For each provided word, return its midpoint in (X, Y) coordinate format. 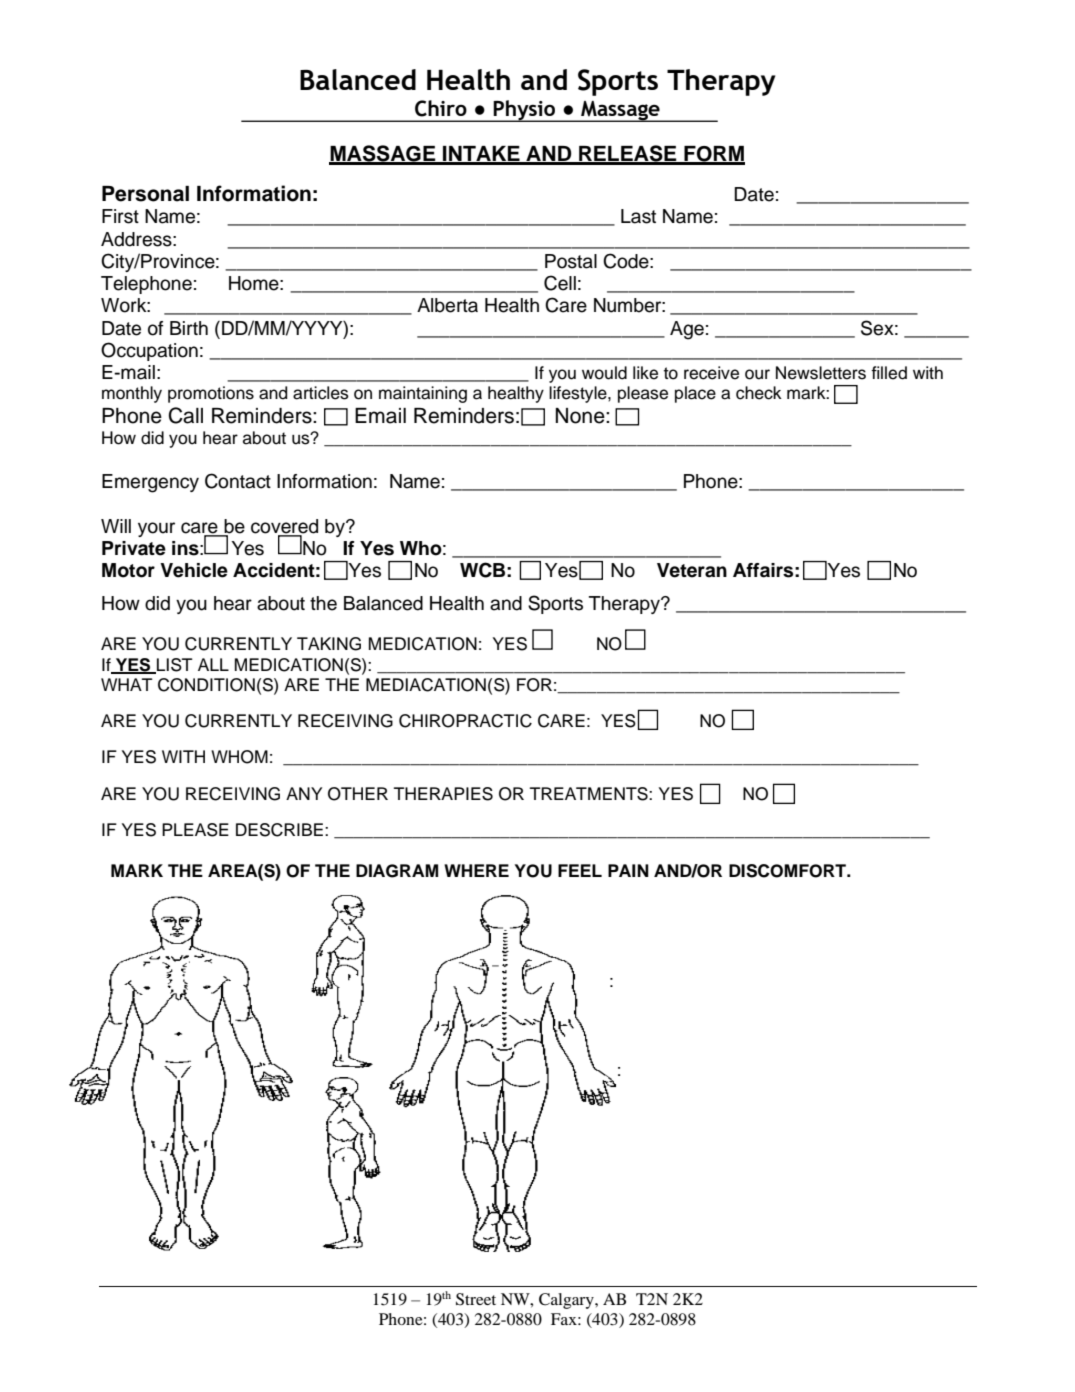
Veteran (692, 570)
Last (638, 216)
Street (476, 1299)
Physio (525, 111)
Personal (145, 194)
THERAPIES (443, 794)
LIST (174, 665)
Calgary (567, 1301)
